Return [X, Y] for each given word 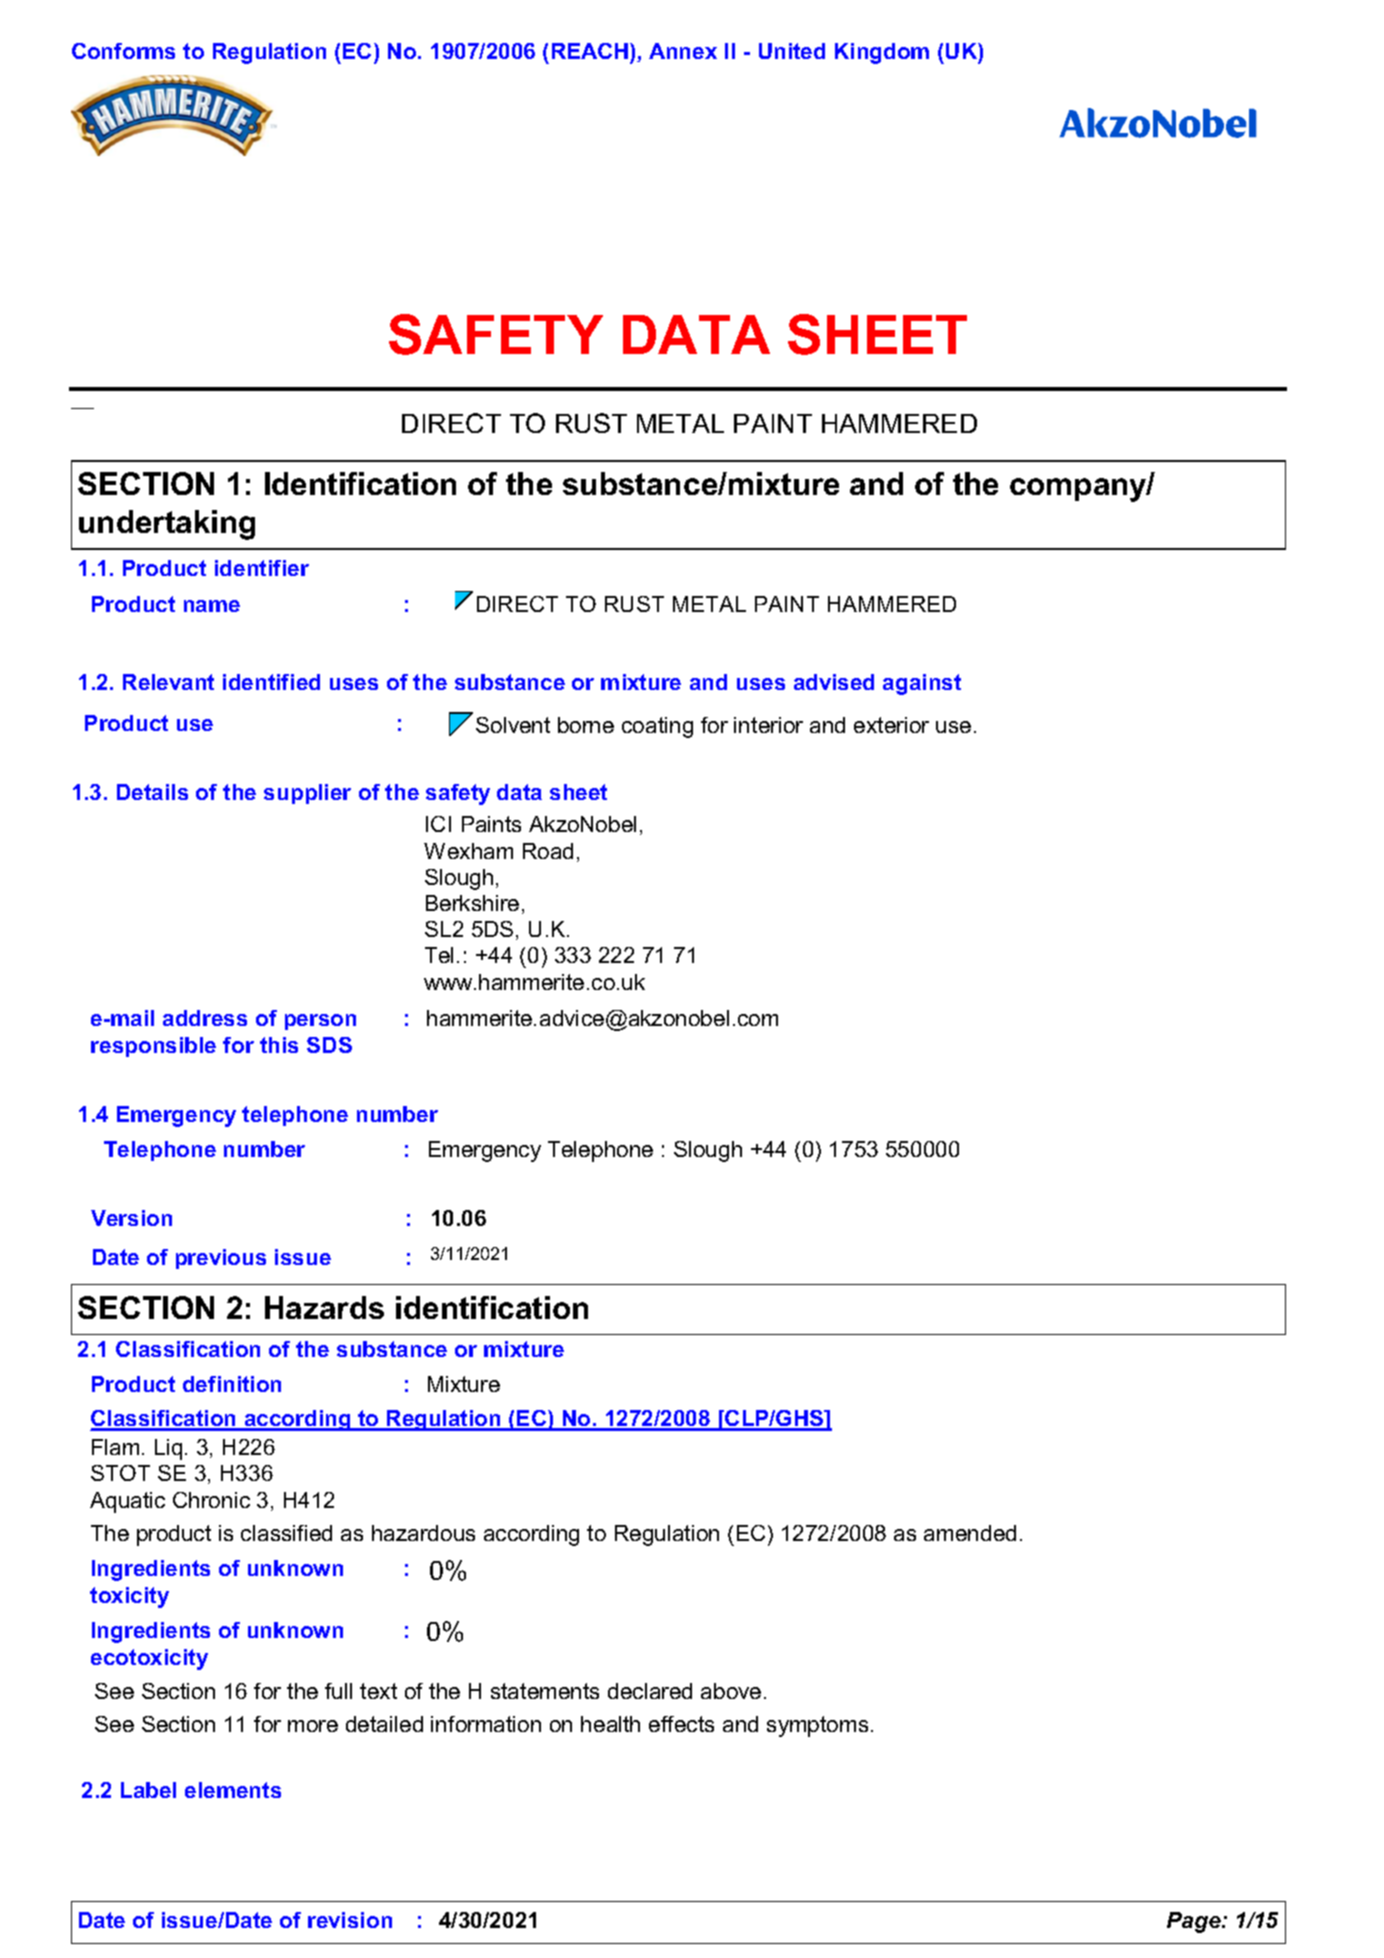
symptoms [817, 1726]
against [922, 684]
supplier [307, 794]
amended [970, 1533]
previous [221, 1259]
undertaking [167, 525]
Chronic [211, 1500]
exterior [891, 725]
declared [650, 1691]
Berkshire [472, 903]
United [792, 51]
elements [233, 1790]
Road [548, 851]
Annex [683, 51]
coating [657, 727]
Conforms [123, 51]
